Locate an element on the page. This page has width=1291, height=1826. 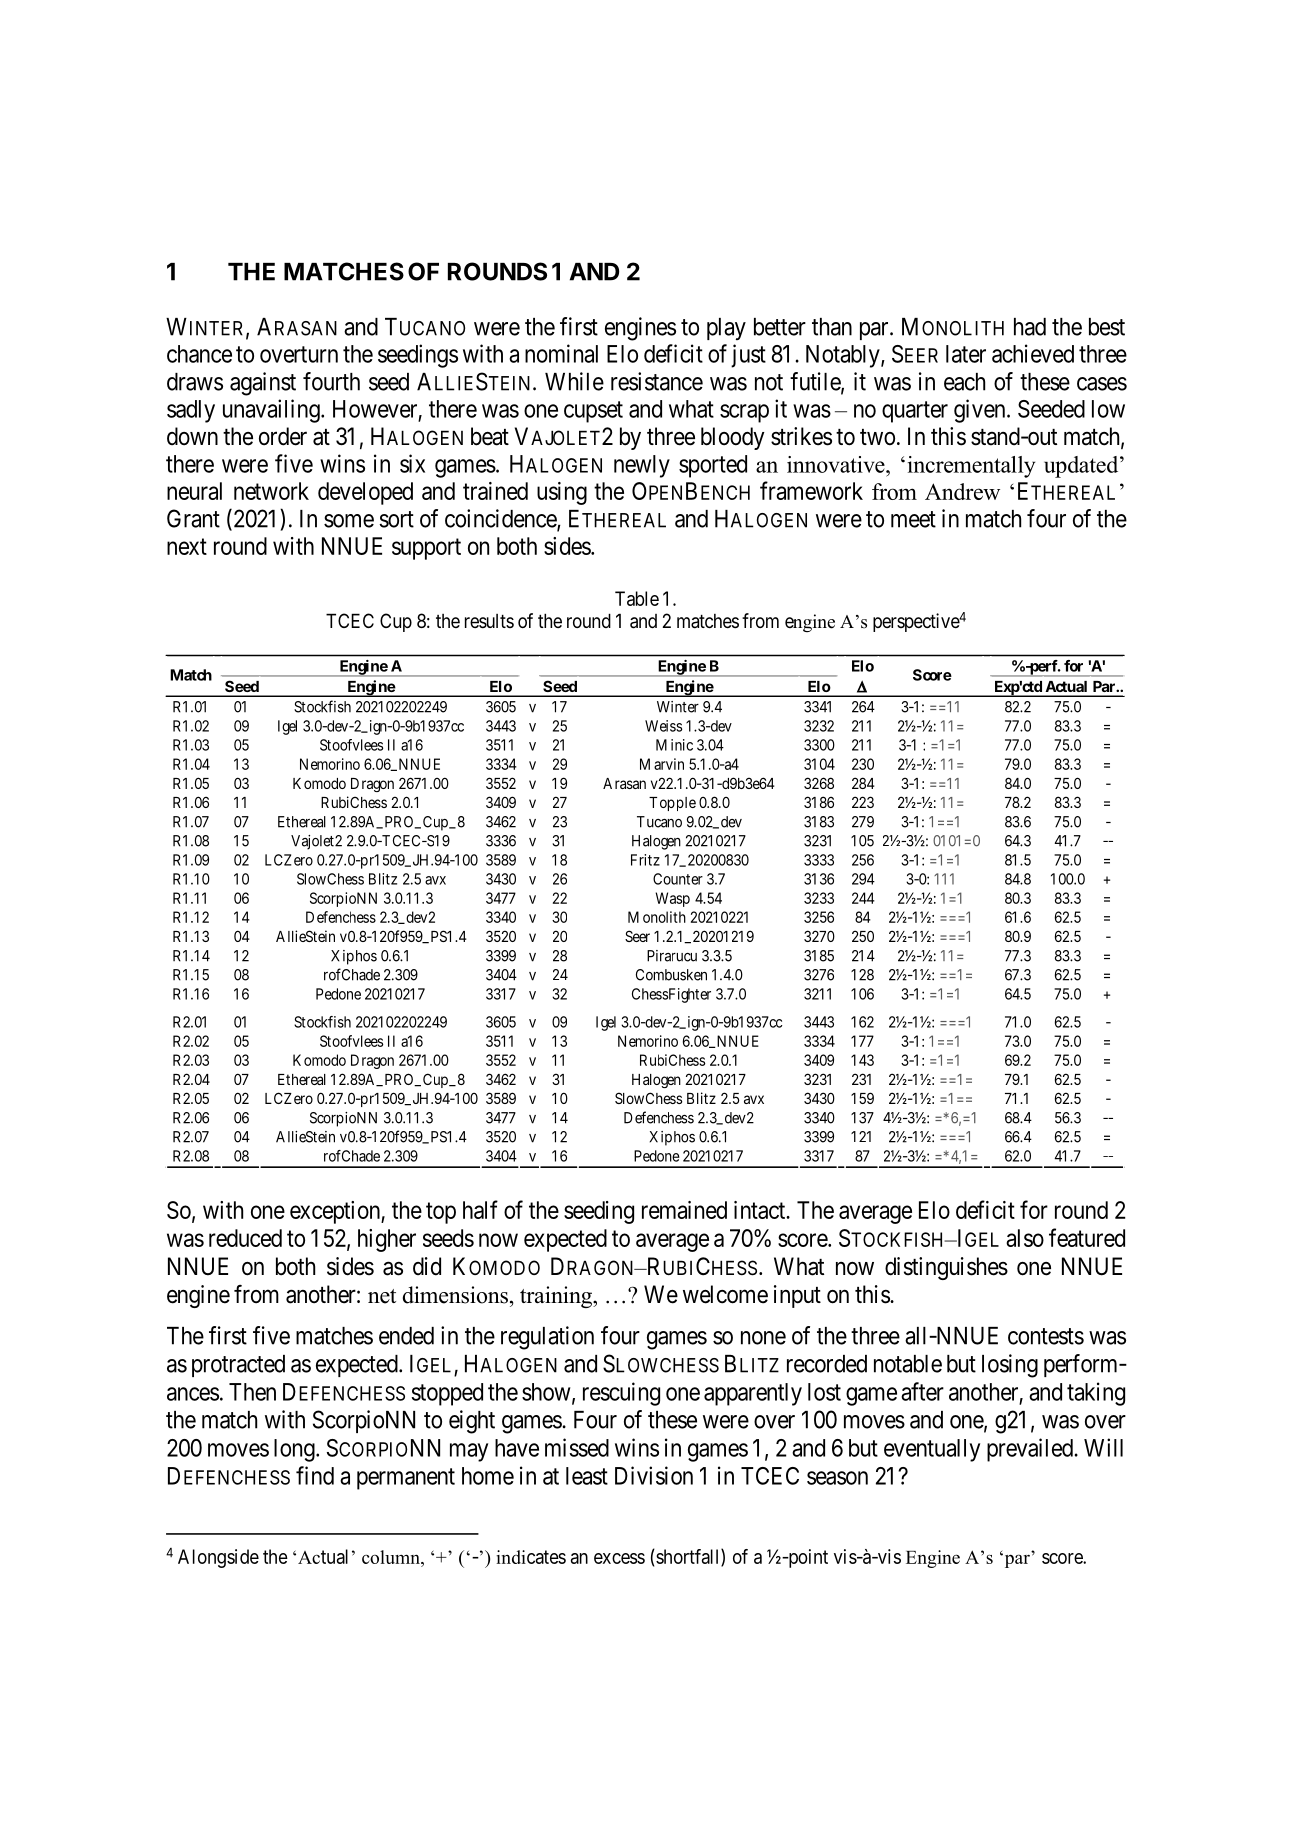
results is located at coordinates (489, 621).
